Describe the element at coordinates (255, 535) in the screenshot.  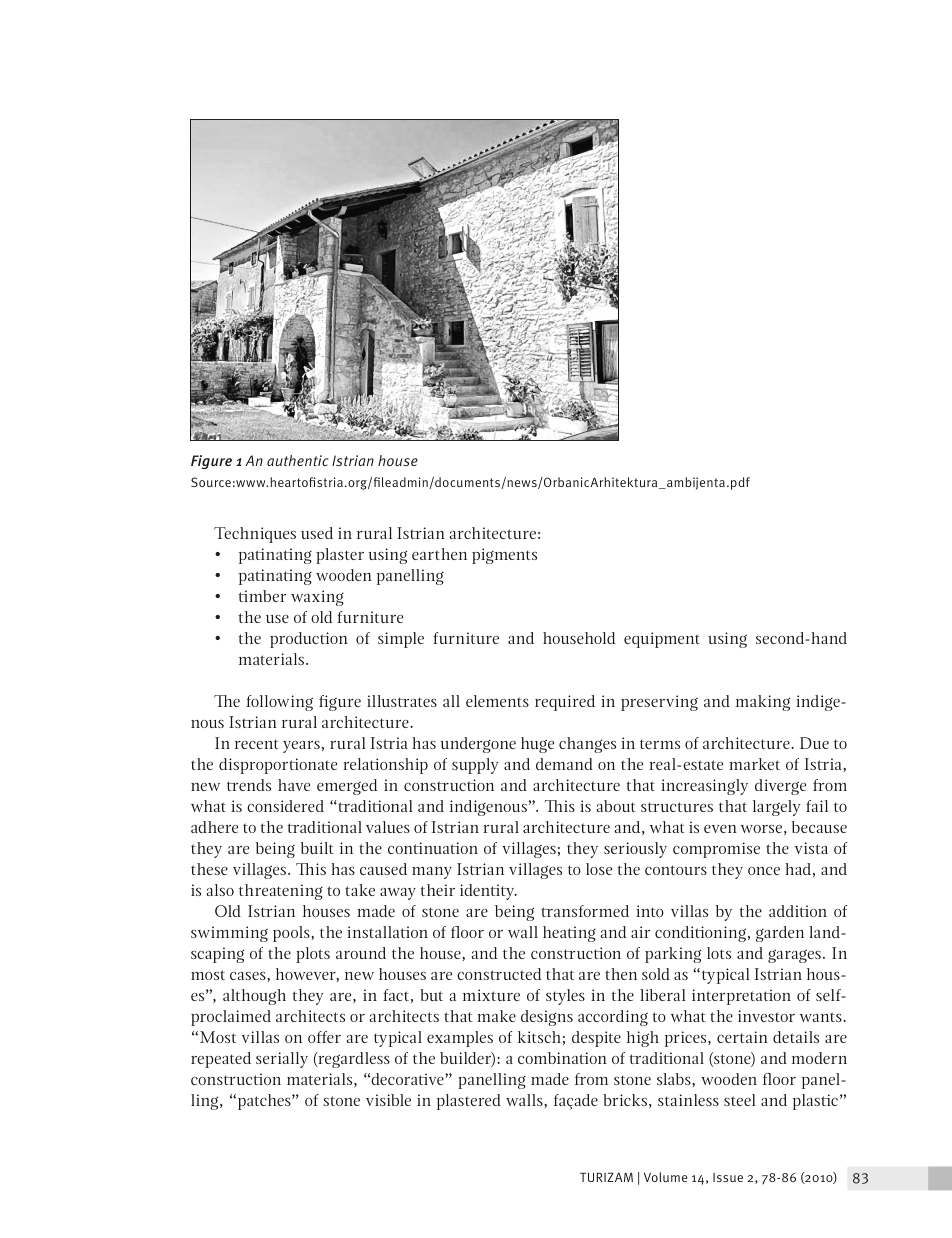
I see `Techniques` at that location.
